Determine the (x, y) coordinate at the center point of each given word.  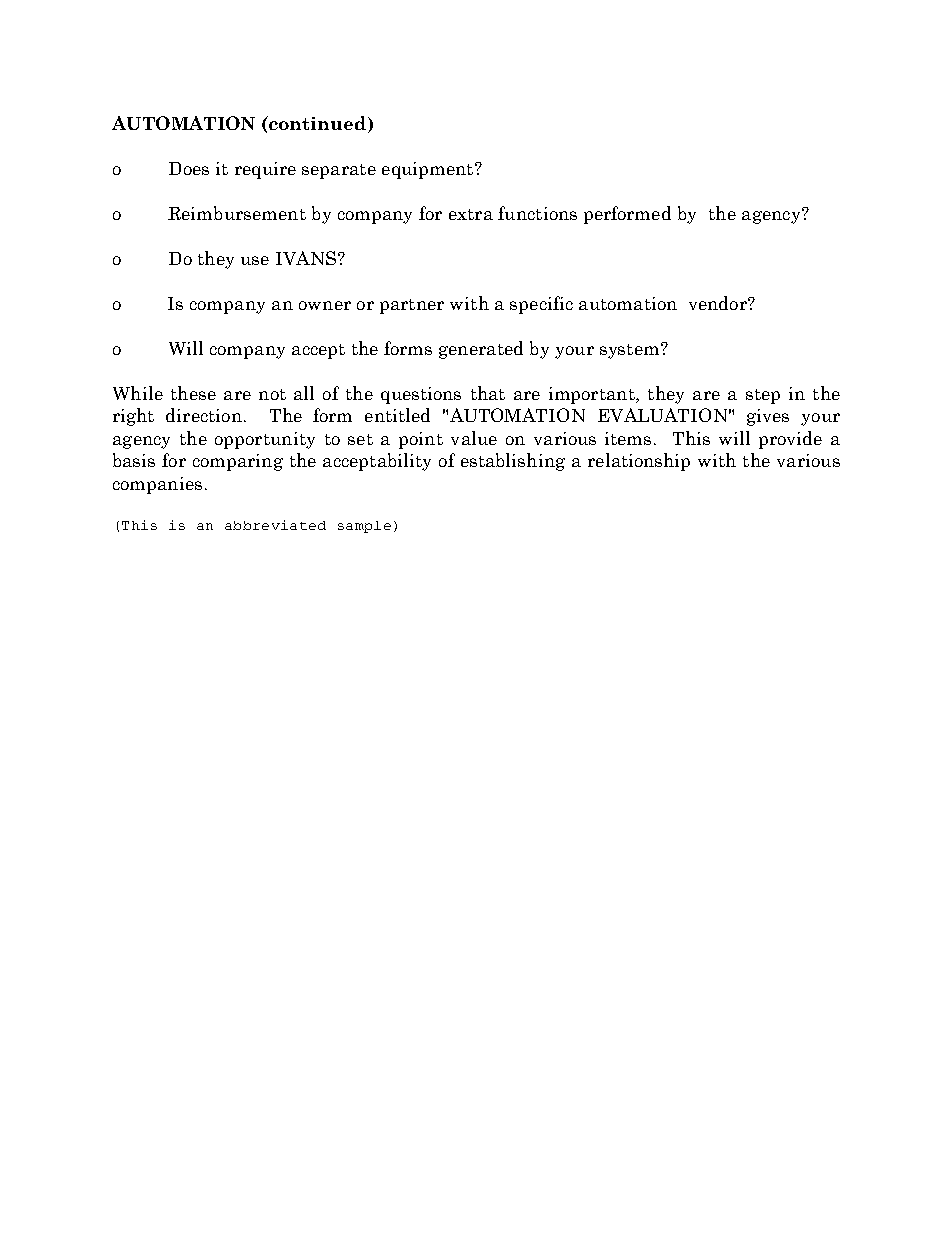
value (474, 438)
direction (204, 415)
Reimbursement (237, 213)
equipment (429, 170)
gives (768, 417)
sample (364, 527)
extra (471, 214)
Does (189, 168)
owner (325, 305)
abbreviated (275, 525)
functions (537, 213)
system (629, 351)
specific (541, 305)
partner (412, 306)
